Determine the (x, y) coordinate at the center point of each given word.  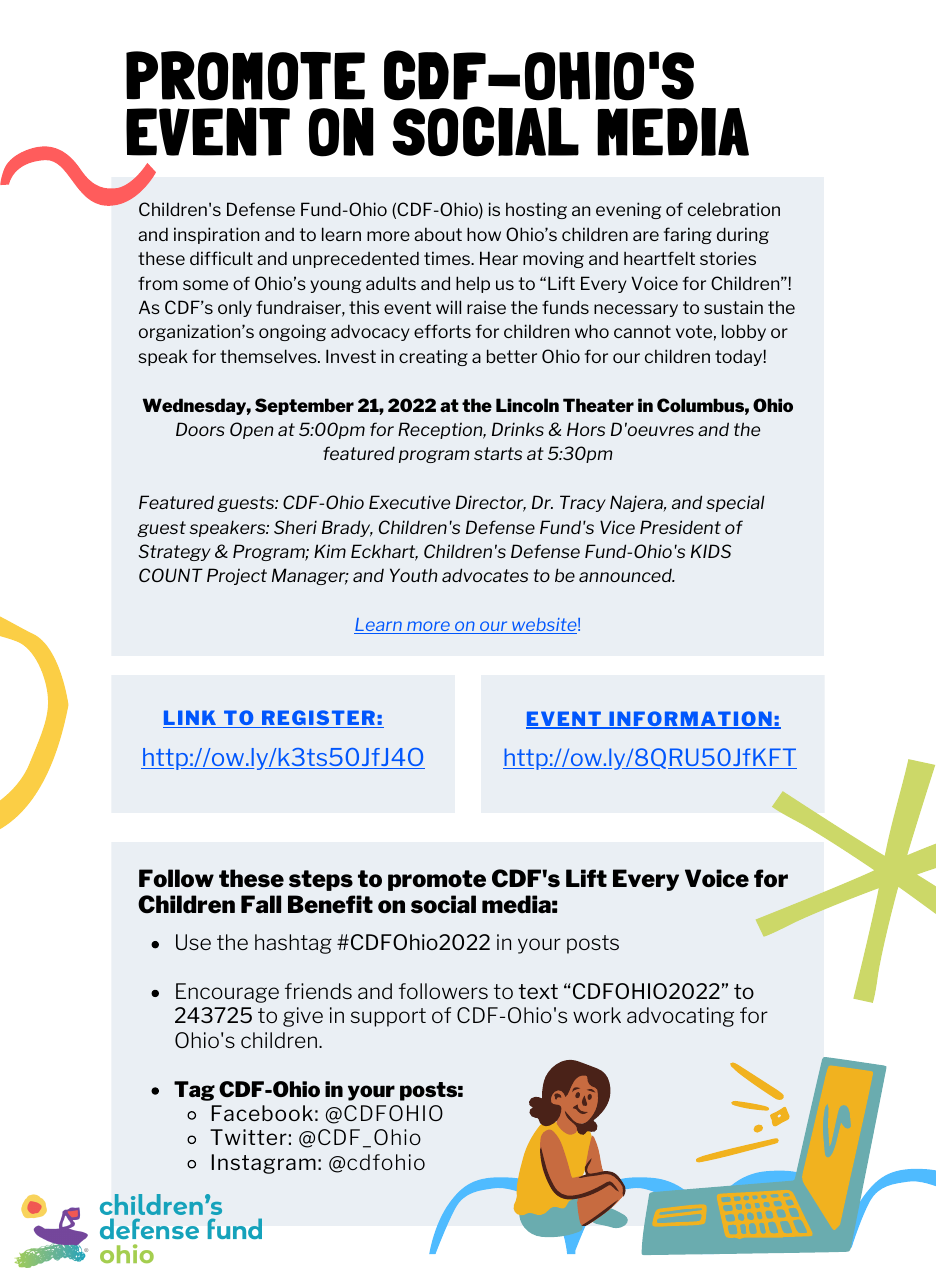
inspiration (216, 235)
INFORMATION (690, 720)
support (388, 1017)
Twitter (248, 1137)
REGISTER (319, 719)
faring (688, 235)
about (438, 234)
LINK (191, 719)
